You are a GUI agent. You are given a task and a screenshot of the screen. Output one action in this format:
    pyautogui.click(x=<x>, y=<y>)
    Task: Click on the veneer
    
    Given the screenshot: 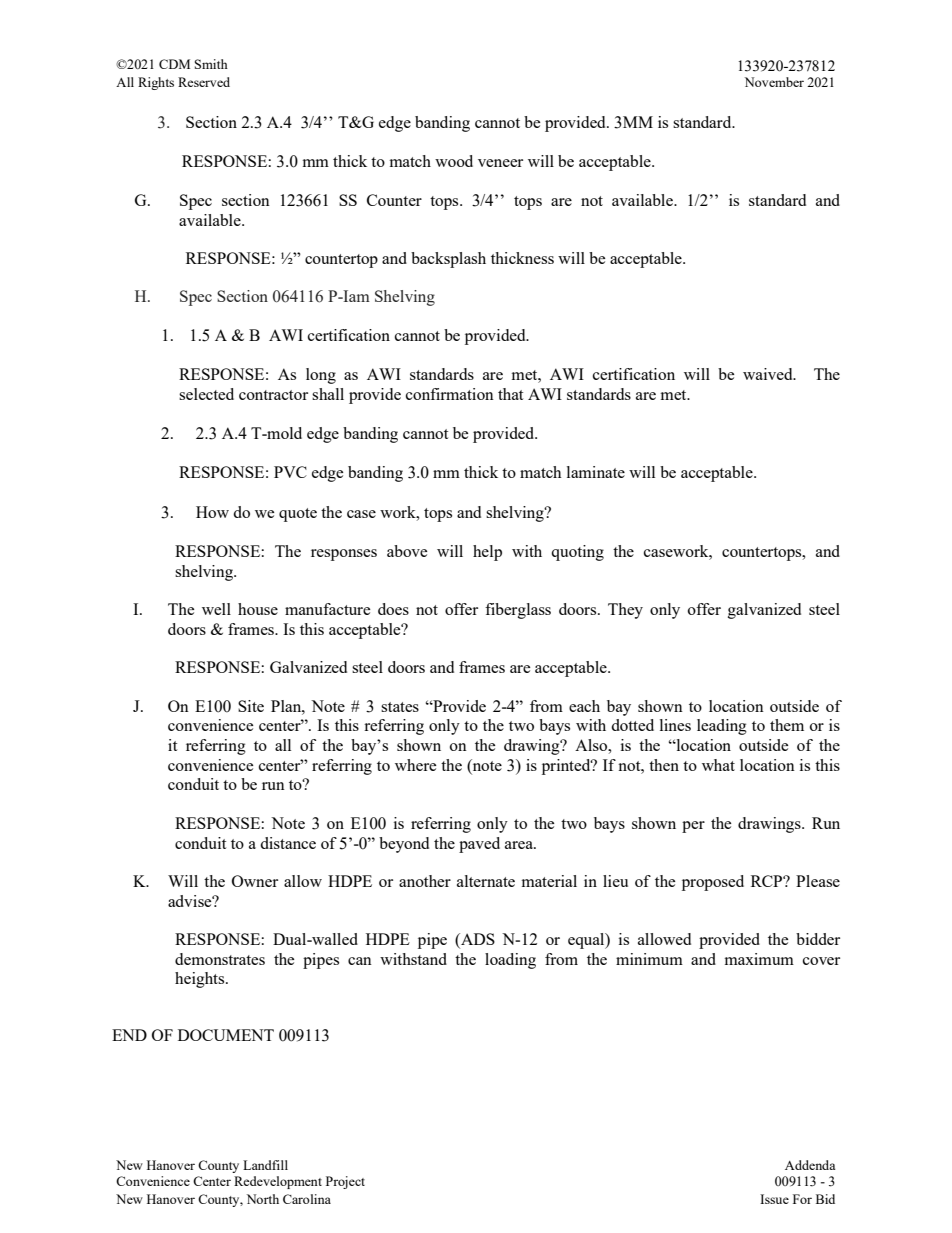 What is the action you would take?
    pyautogui.click(x=500, y=163)
